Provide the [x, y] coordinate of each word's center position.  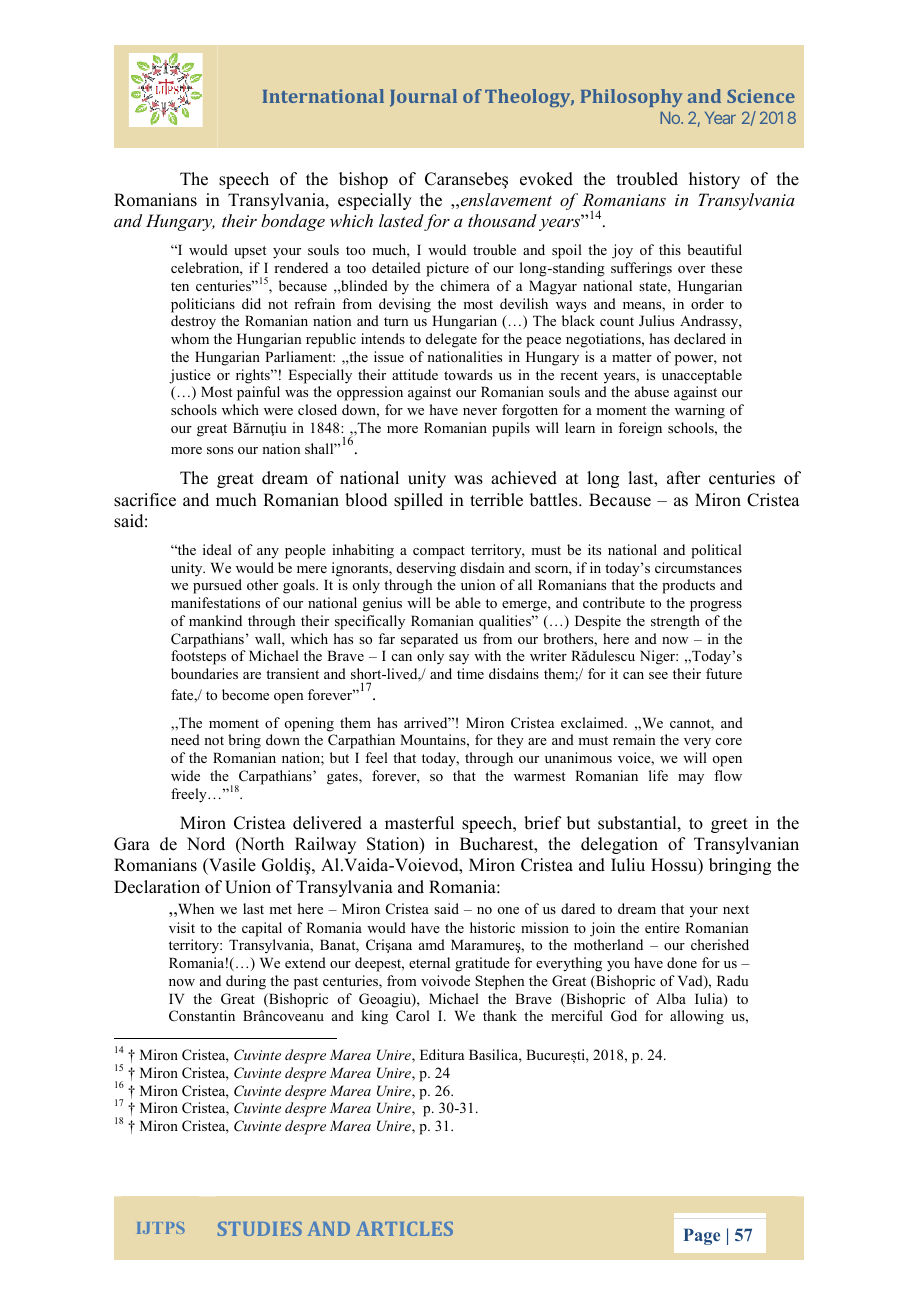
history [714, 180]
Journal [423, 98]
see [658, 675]
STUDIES [260, 1229]
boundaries [204, 673]
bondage [293, 222]
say [459, 659]
